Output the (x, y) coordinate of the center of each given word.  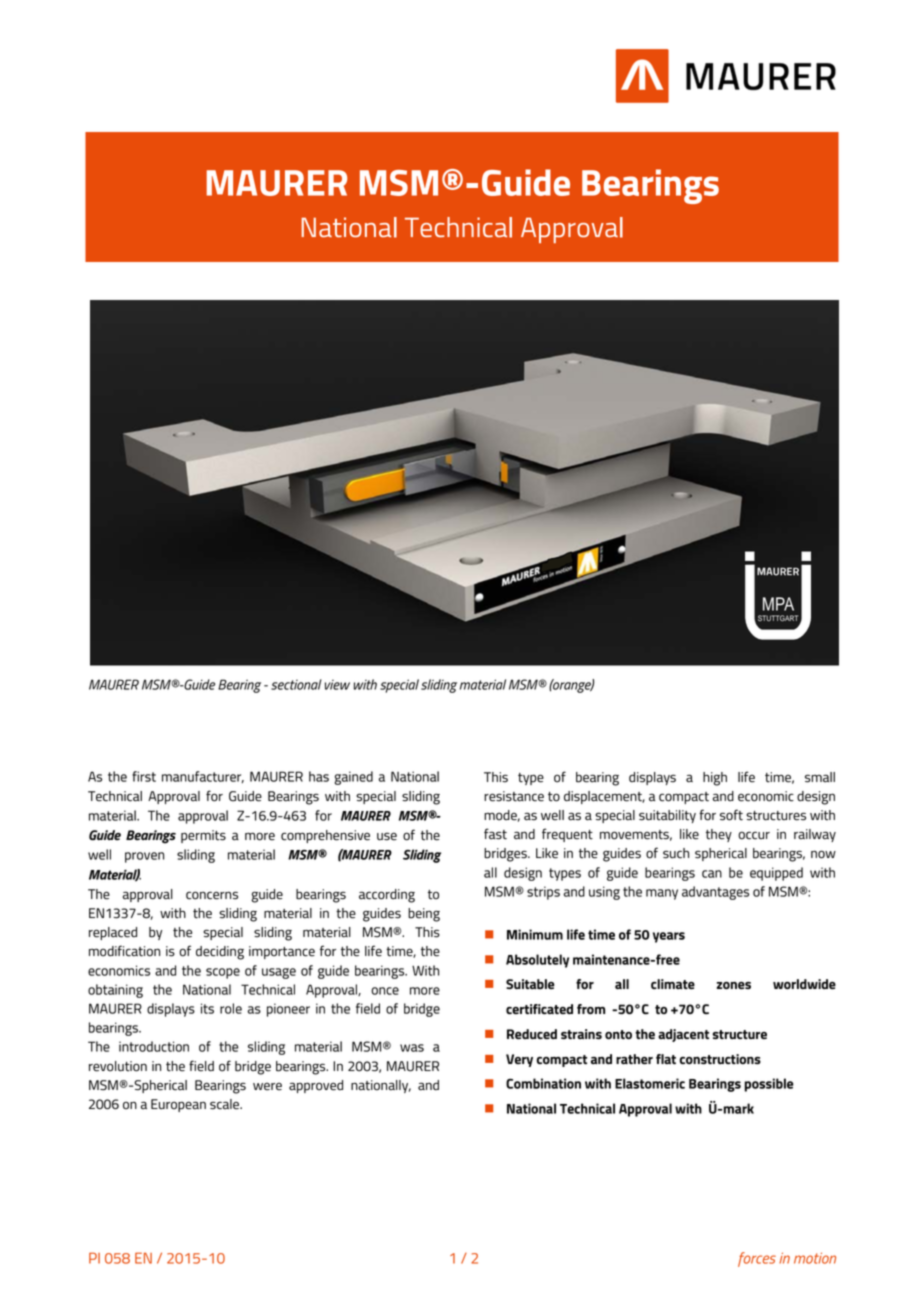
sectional (296, 684)
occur (754, 835)
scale (226, 1104)
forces (757, 1259)
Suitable (530, 984)
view (337, 685)
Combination (543, 1083)
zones (734, 985)
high (715, 779)
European (178, 1105)
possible (769, 1085)
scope (223, 973)
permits (203, 836)
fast (495, 834)
